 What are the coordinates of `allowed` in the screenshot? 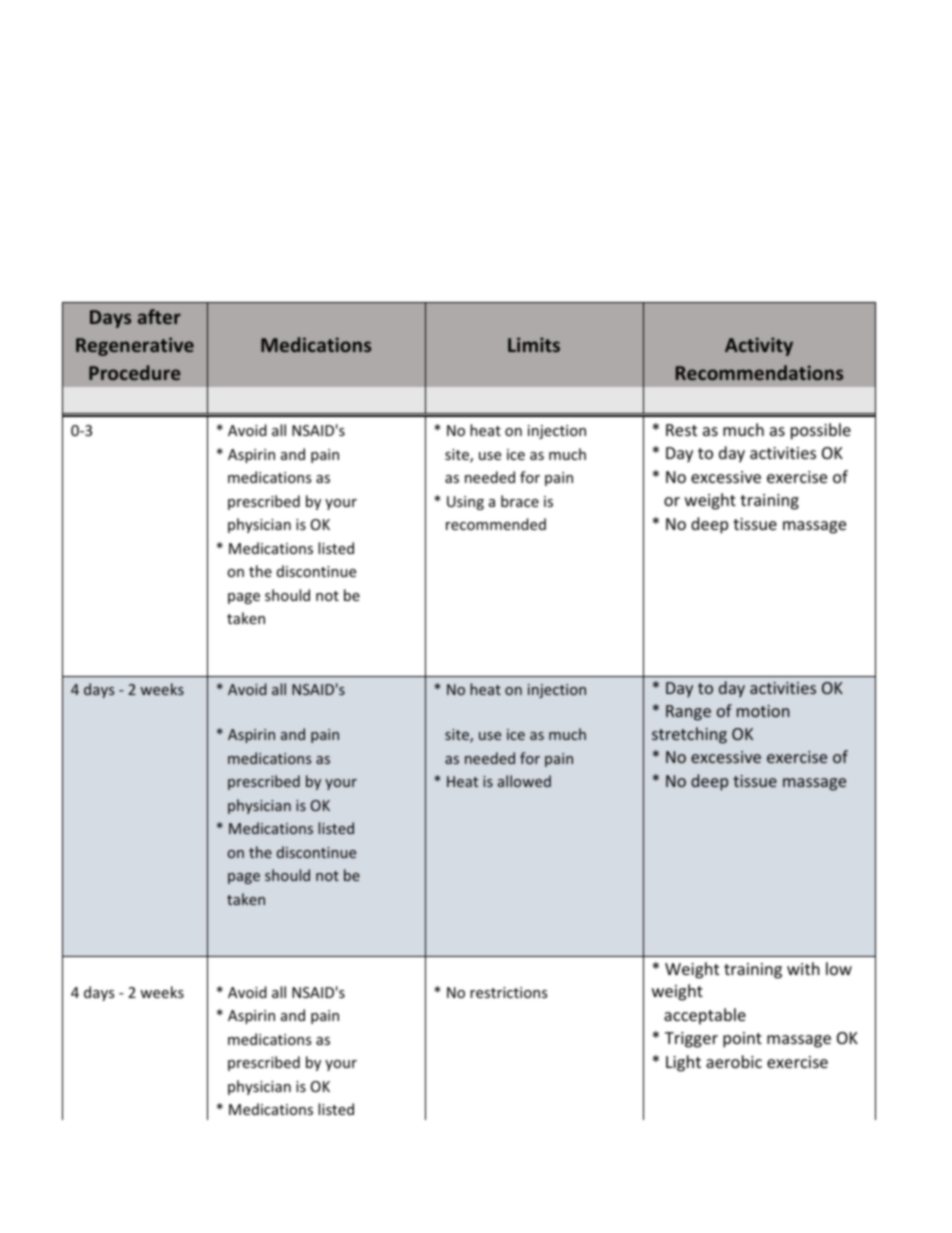 It's located at (524, 781).
